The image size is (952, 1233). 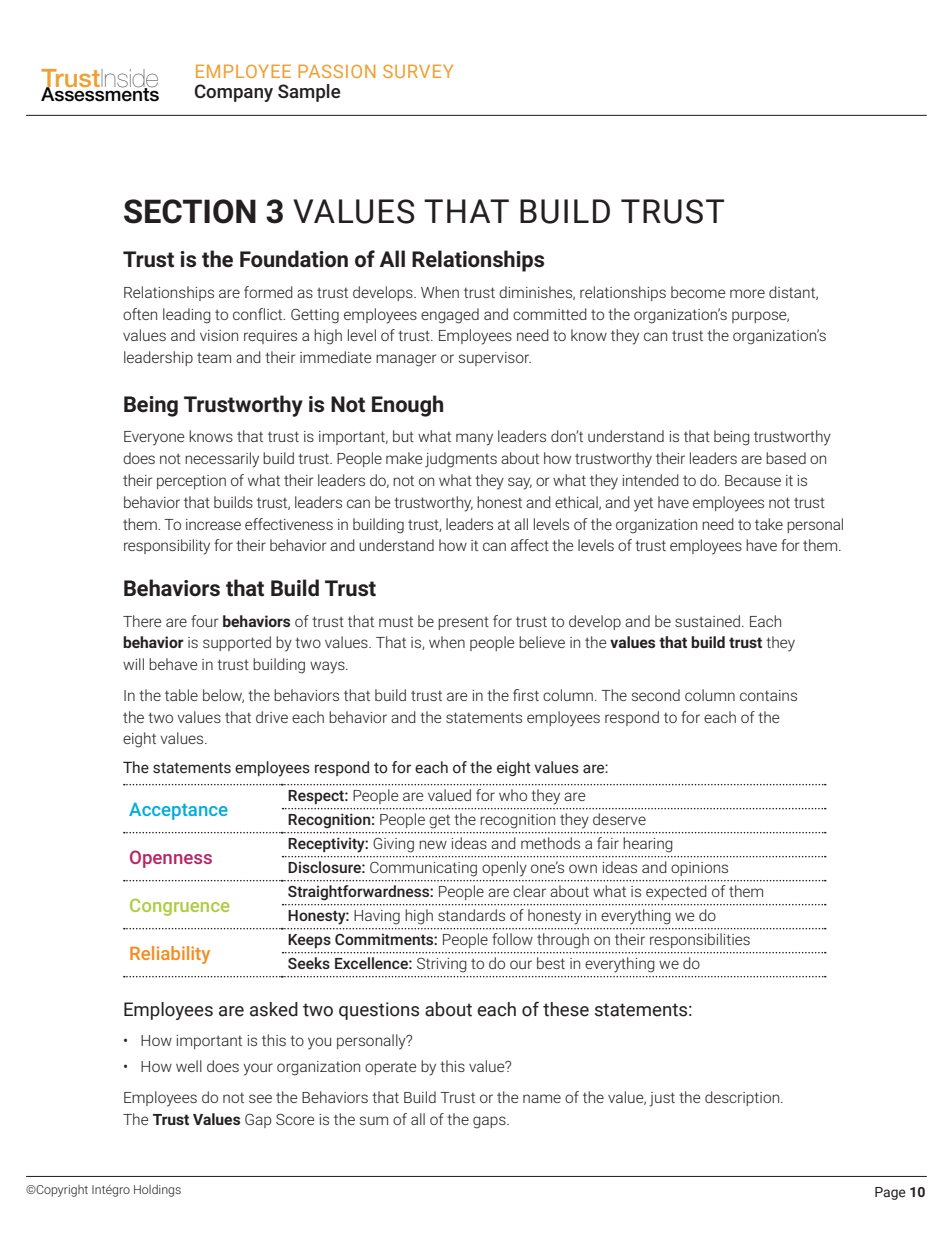 What do you see at coordinates (513, 795) in the screenshot?
I see `who` at bounding box center [513, 795].
